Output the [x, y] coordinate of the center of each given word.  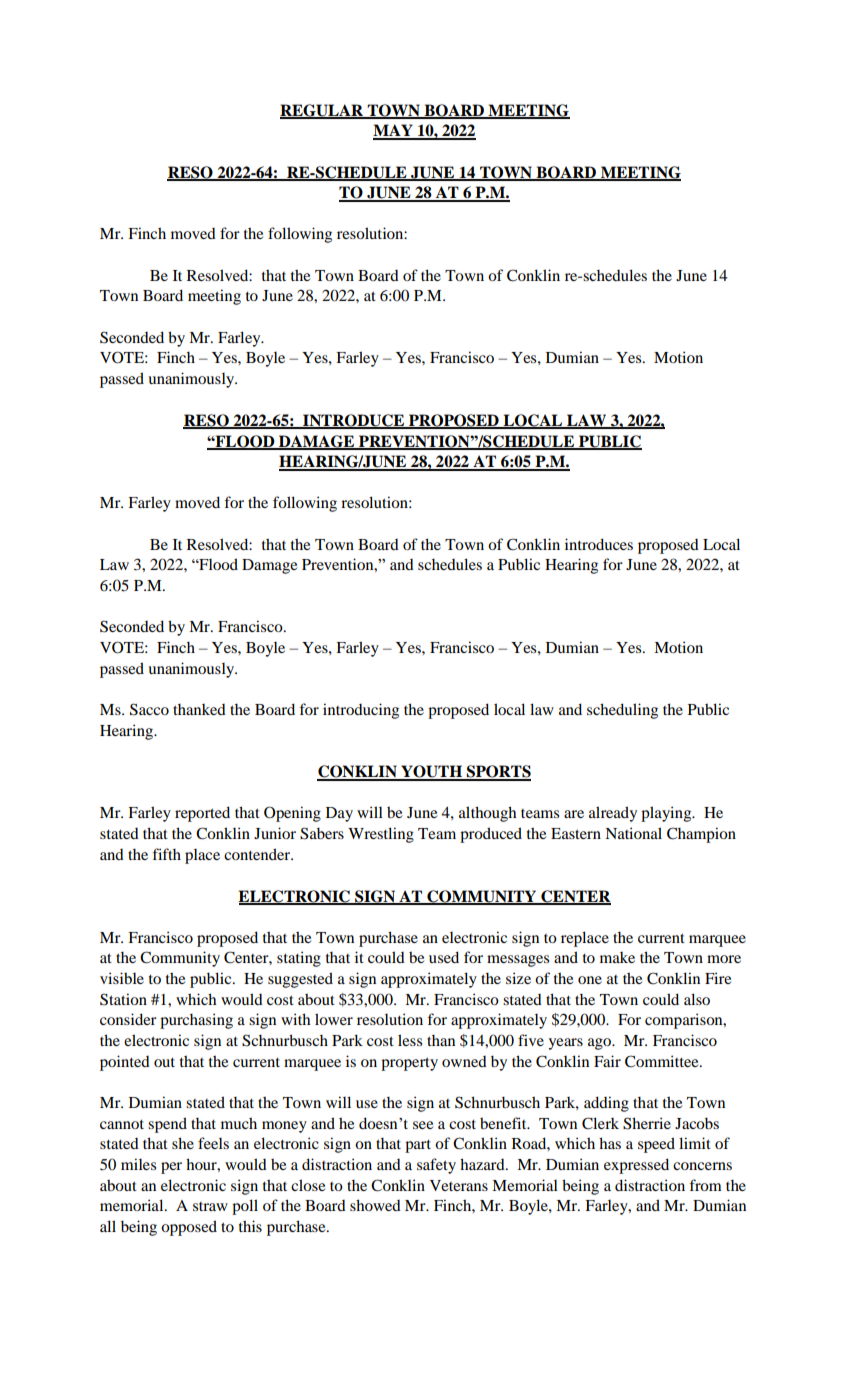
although [487, 814]
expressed [636, 1166]
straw [210, 1206]
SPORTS [498, 772]
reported [202, 814]
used [444, 957]
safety [436, 1166]
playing [667, 814]
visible [122, 978]
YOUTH [431, 772]
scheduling [622, 711]
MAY [394, 131]
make [617, 957]
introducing [361, 711]
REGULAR [323, 111]
